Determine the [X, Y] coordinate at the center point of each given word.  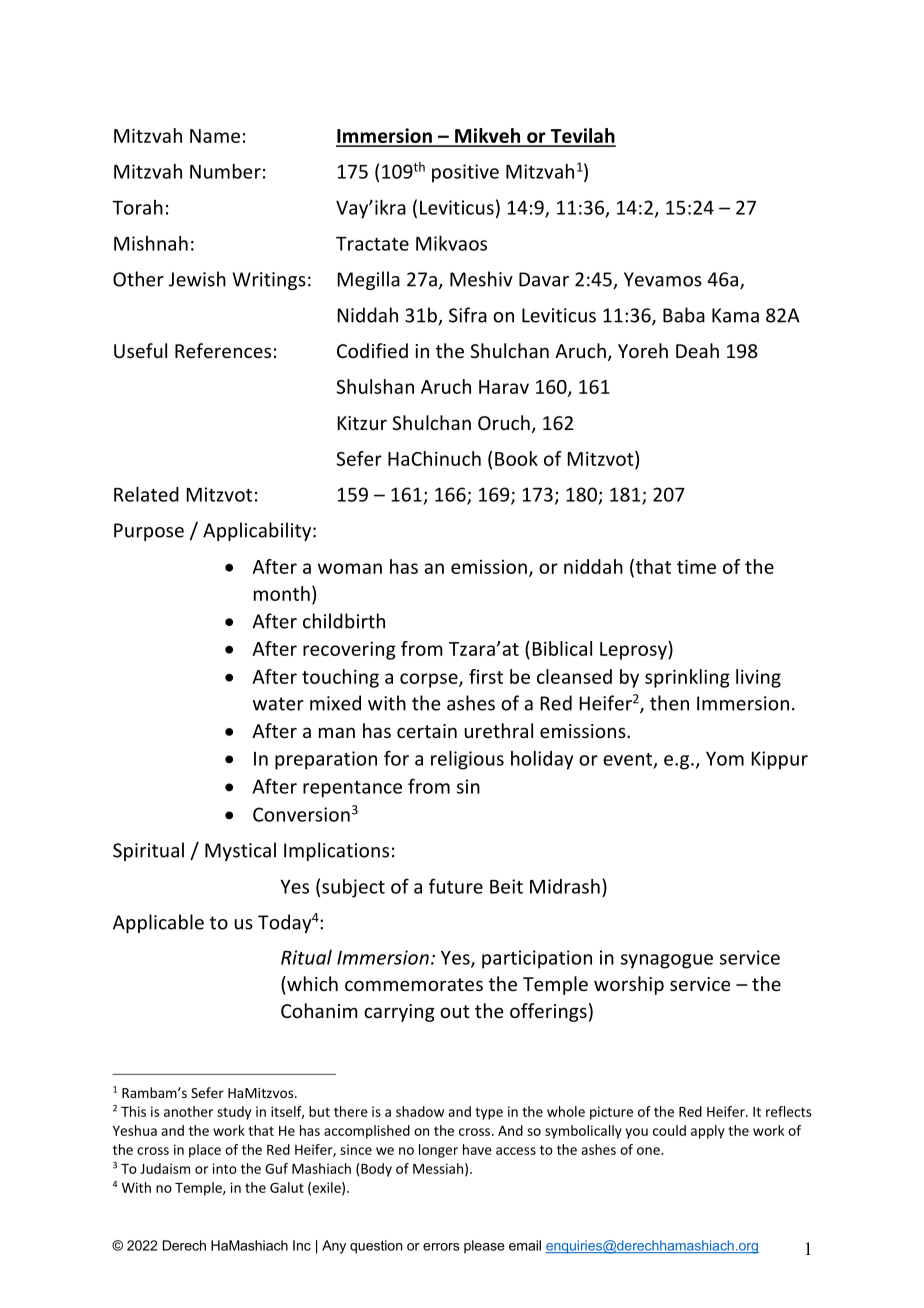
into [224, 1168]
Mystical [240, 851]
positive [465, 173]
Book [516, 458]
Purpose [149, 532]
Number [225, 171]
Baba [684, 315]
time [696, 566]
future [456, 886]
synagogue [667, 961]
